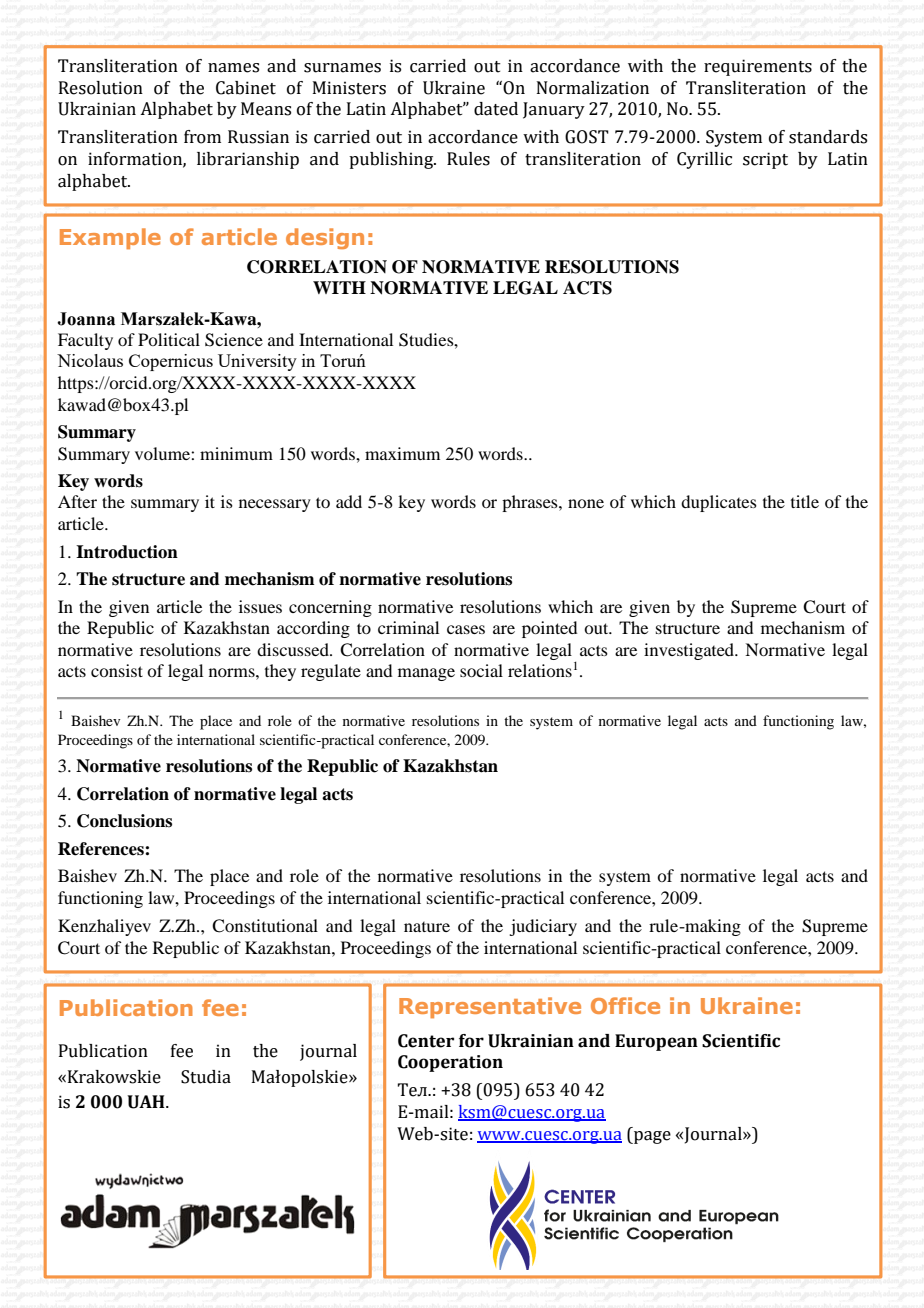  What do you see at coordinates (202, 137) in the image?
I see `from` at bounding box center [202, 137].
